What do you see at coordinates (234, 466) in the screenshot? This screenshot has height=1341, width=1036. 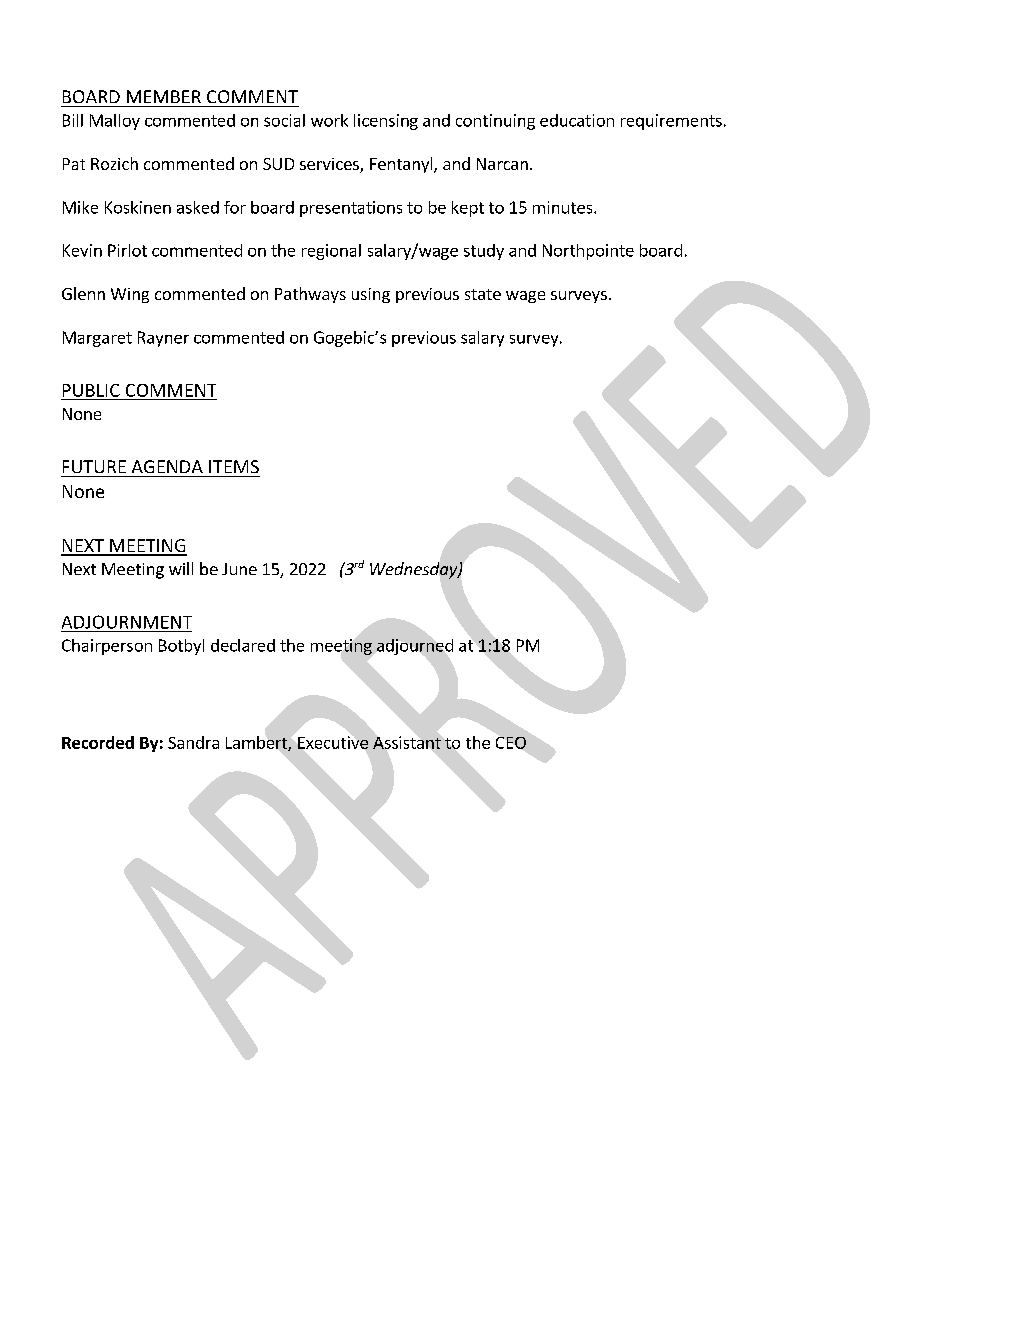 I see `ITEMS` at bounding box center [234, 466].
